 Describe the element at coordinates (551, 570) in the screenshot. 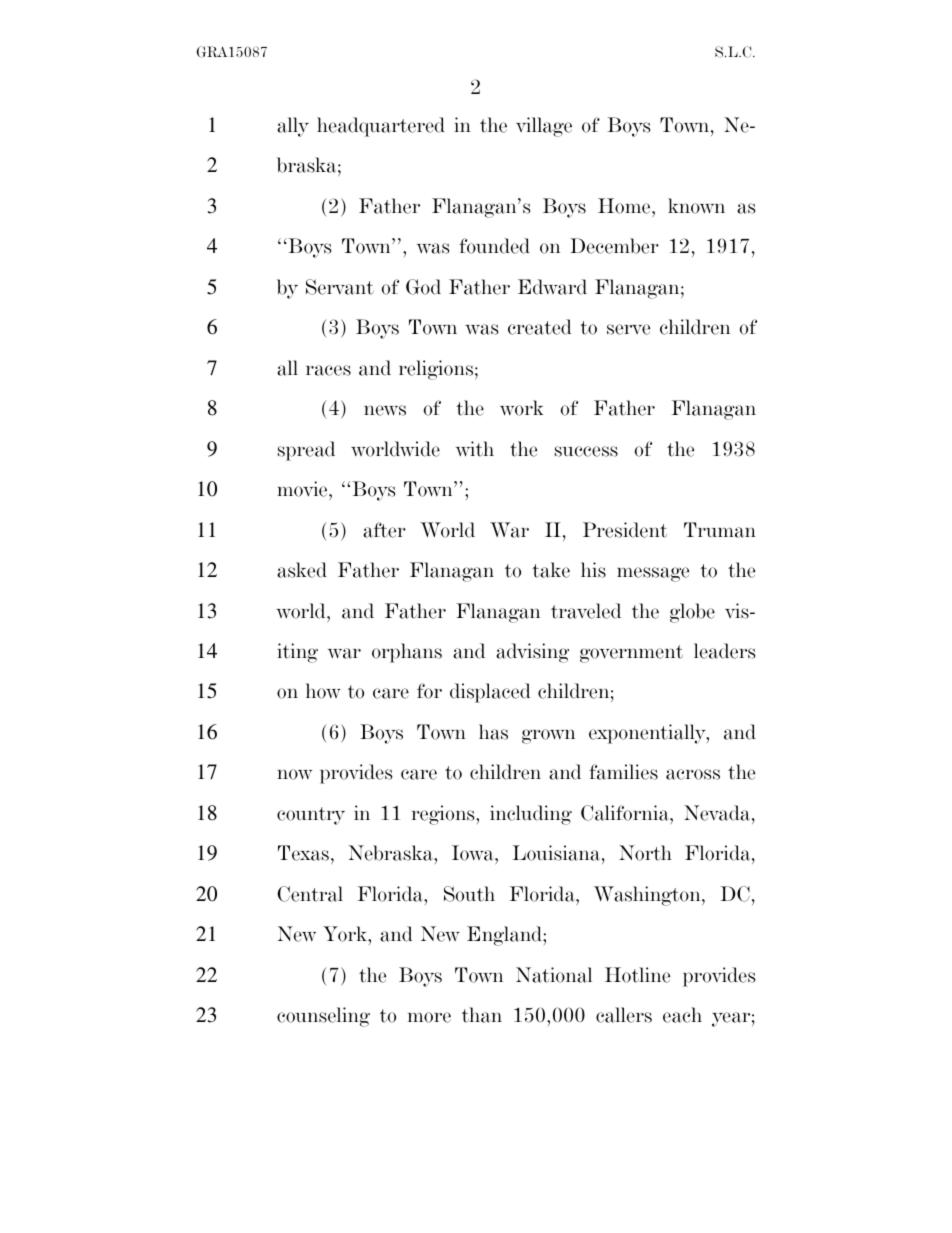

I see `take` at that location.
